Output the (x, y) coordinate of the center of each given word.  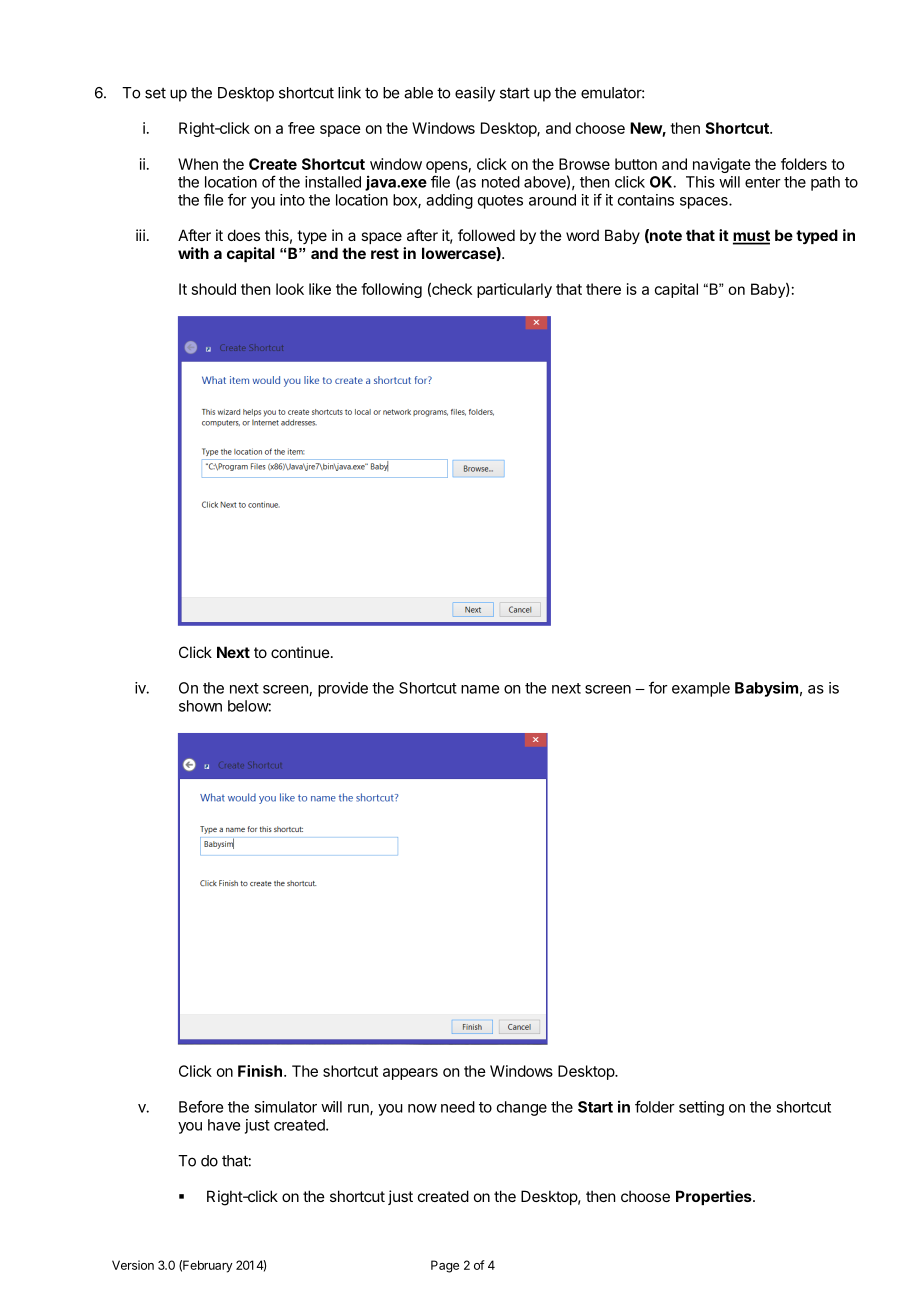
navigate (722, 165)
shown (200, 706)
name (480, 689)
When (198, 164)
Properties (715, 1197)
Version (133, 1265)
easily (475, 94)
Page (445, 1266)
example (701, 689)
